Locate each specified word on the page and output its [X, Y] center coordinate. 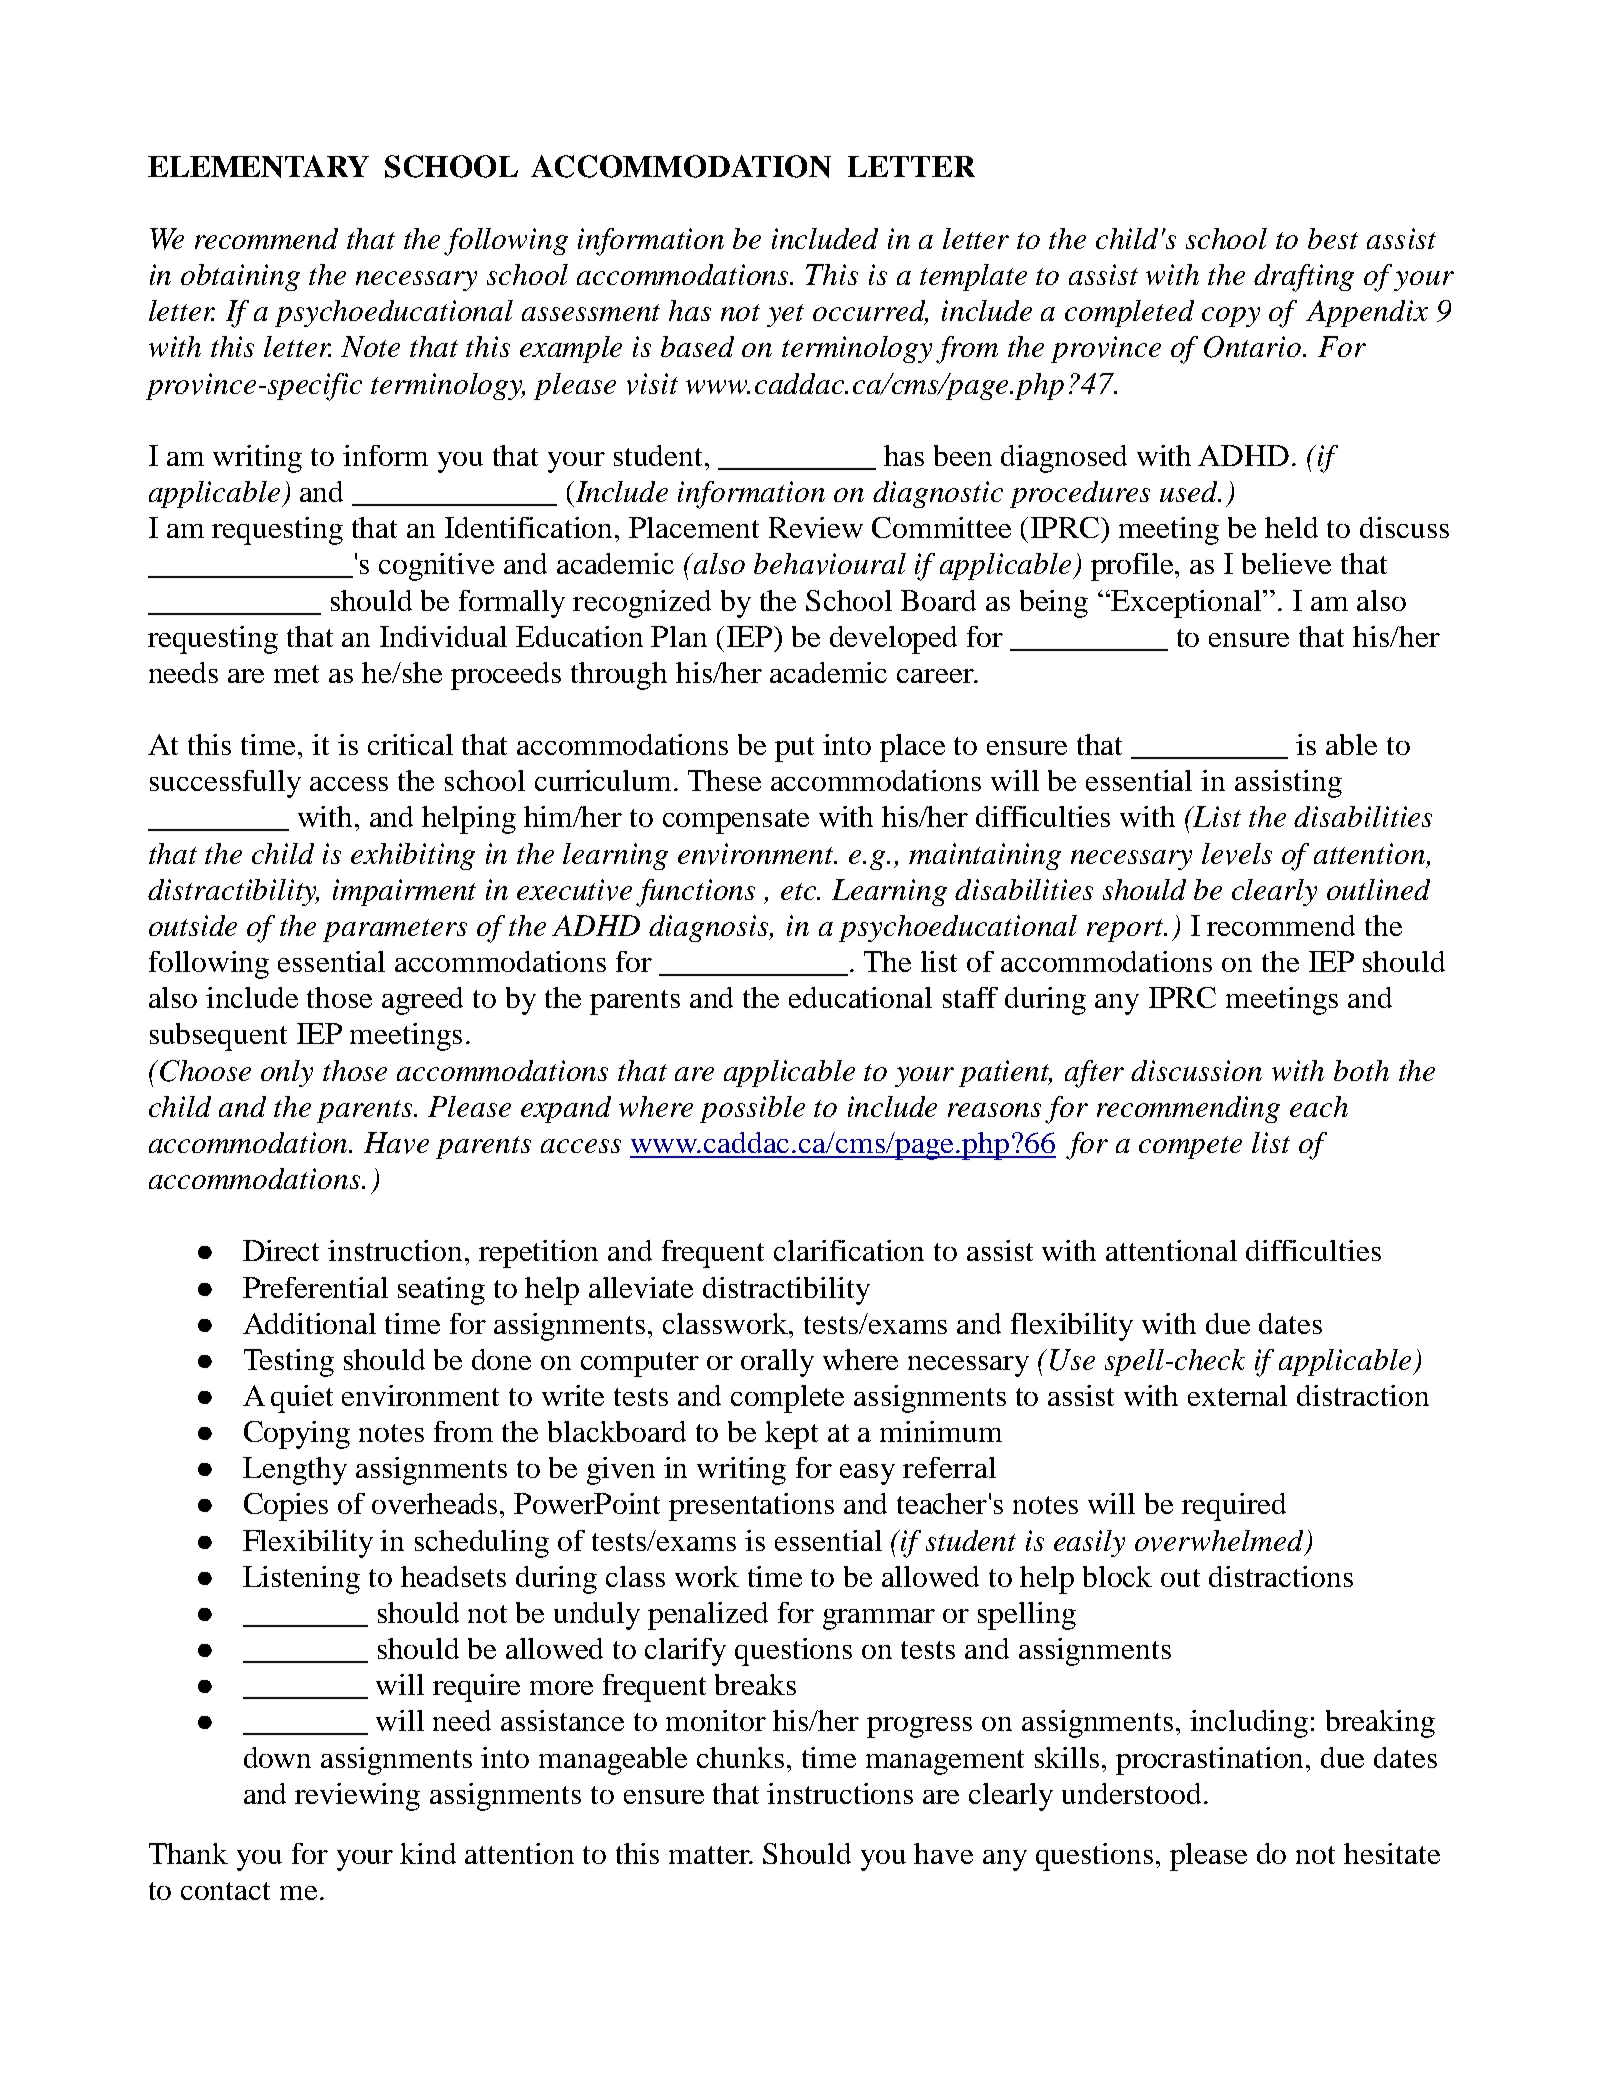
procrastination [1211, 1761]
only [287, 1073]
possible [752, 1109]
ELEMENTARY [258, 166]
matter [710, 1855]
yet [785, 315]
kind [428, 1853]
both [1361, 1070]
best [1333, 238]
